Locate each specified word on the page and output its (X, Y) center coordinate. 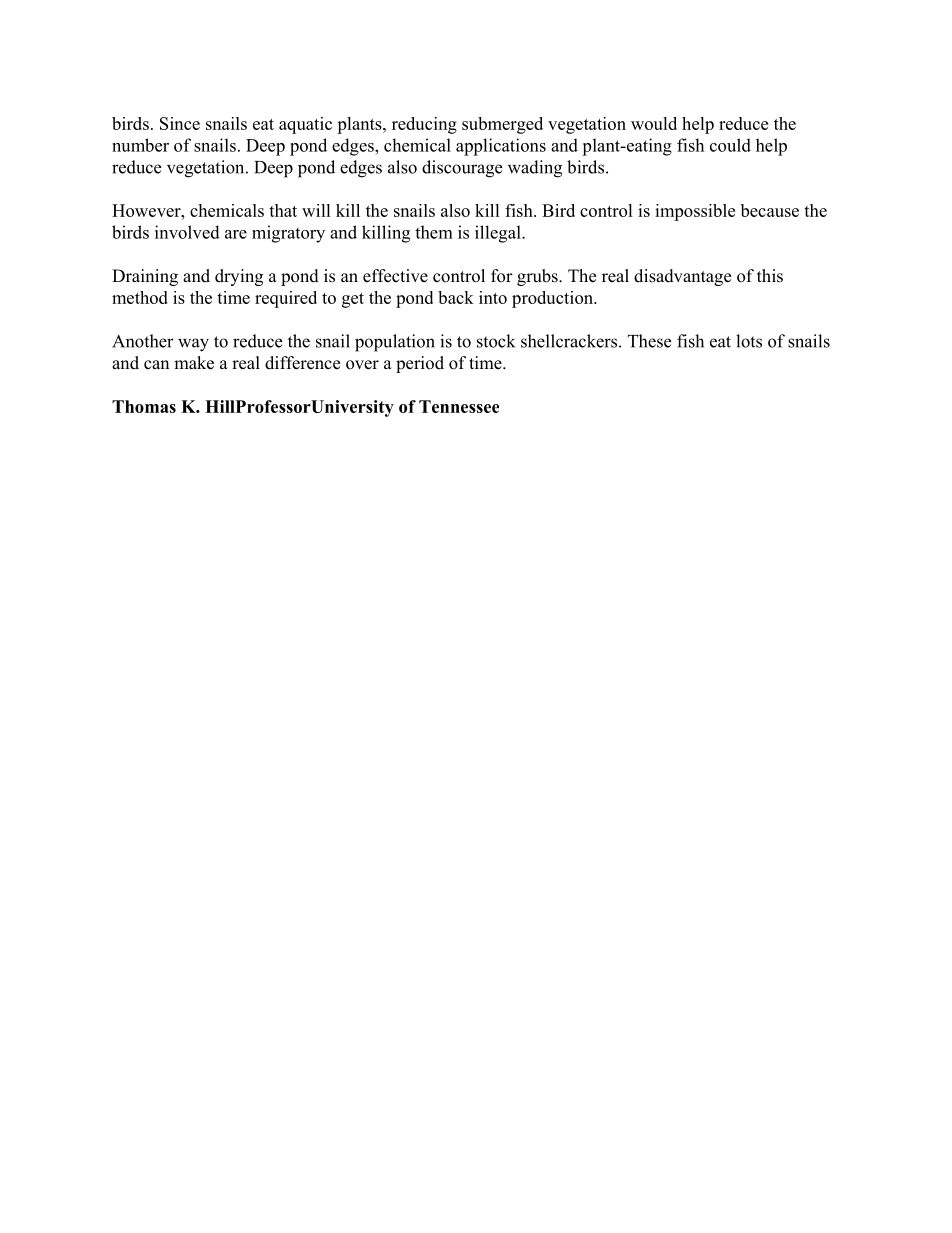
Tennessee (459, 406)
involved (187, 232)
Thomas (144, 406)
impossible (695, 212)
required (286, 299)
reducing (424, 125)
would (654, 123)
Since (180, 123)
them (434, 232)
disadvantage (682, 277)
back (456, 297)
